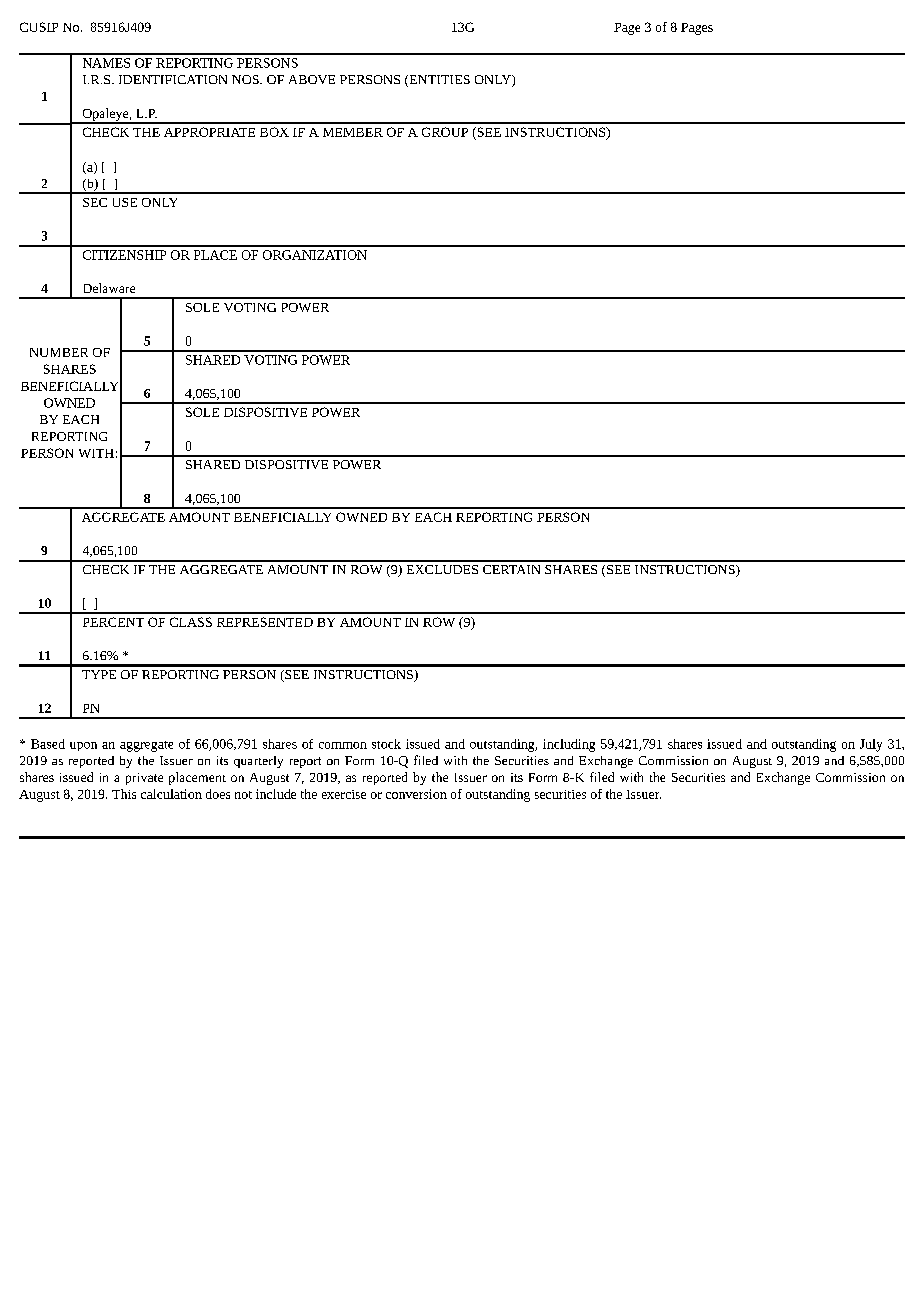 The height and width of the page is (1308, 924). Describe the element at coordinates (871, 745) in the page. I see `July` at that location.
